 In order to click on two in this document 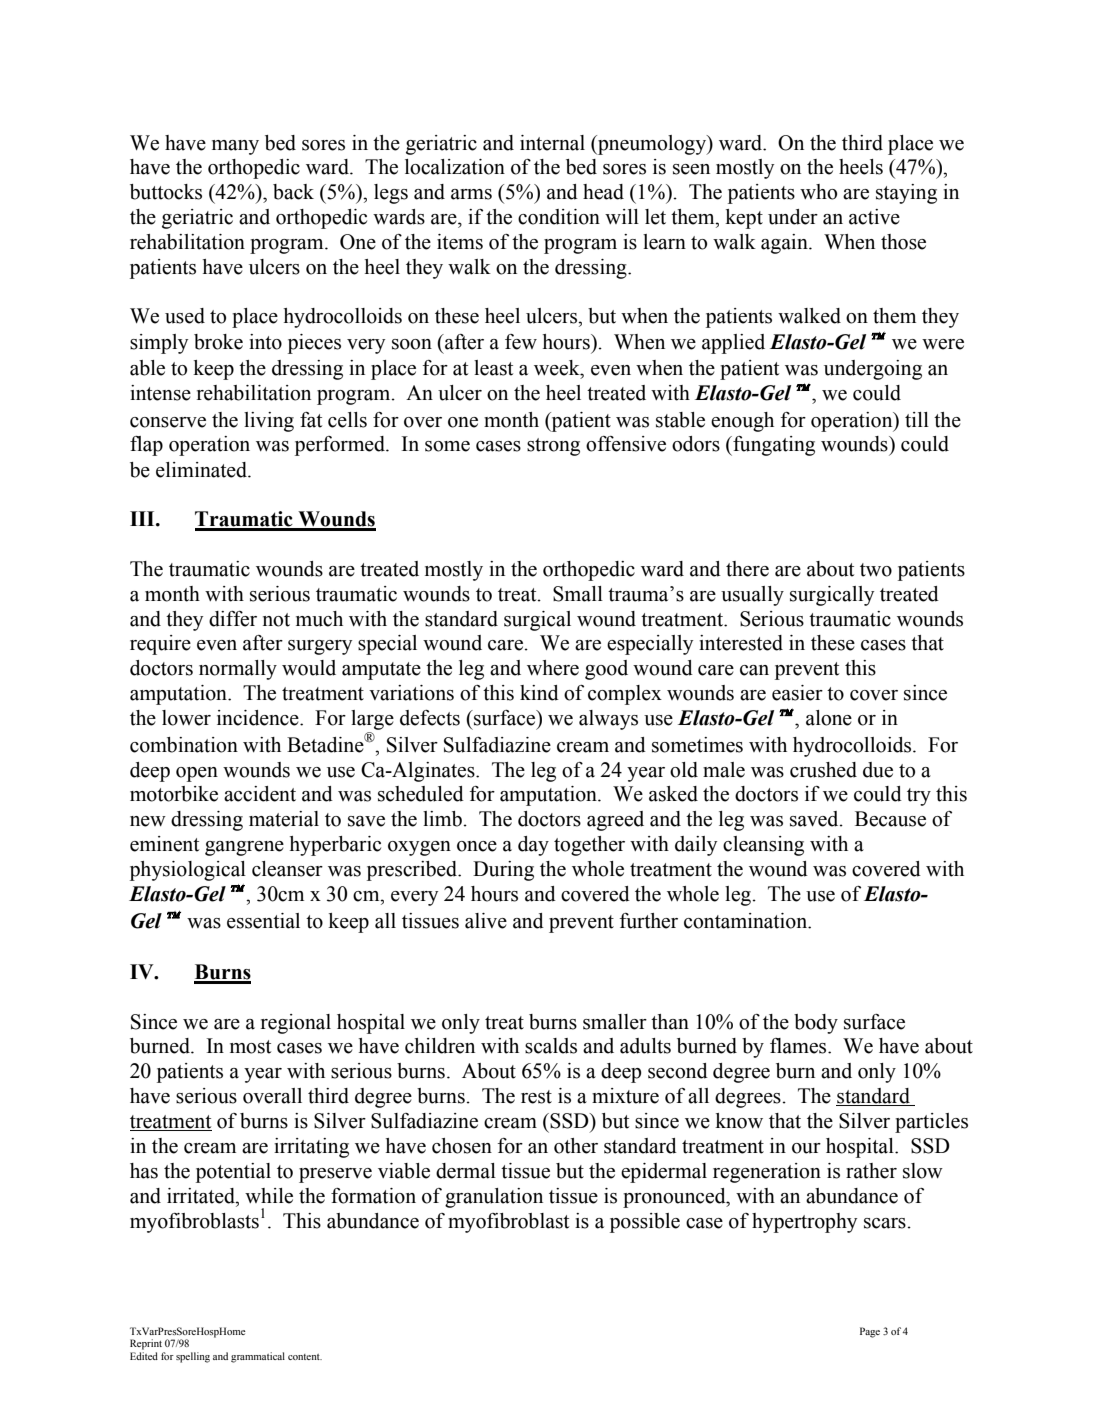, I will do `click(876, 570)`.
